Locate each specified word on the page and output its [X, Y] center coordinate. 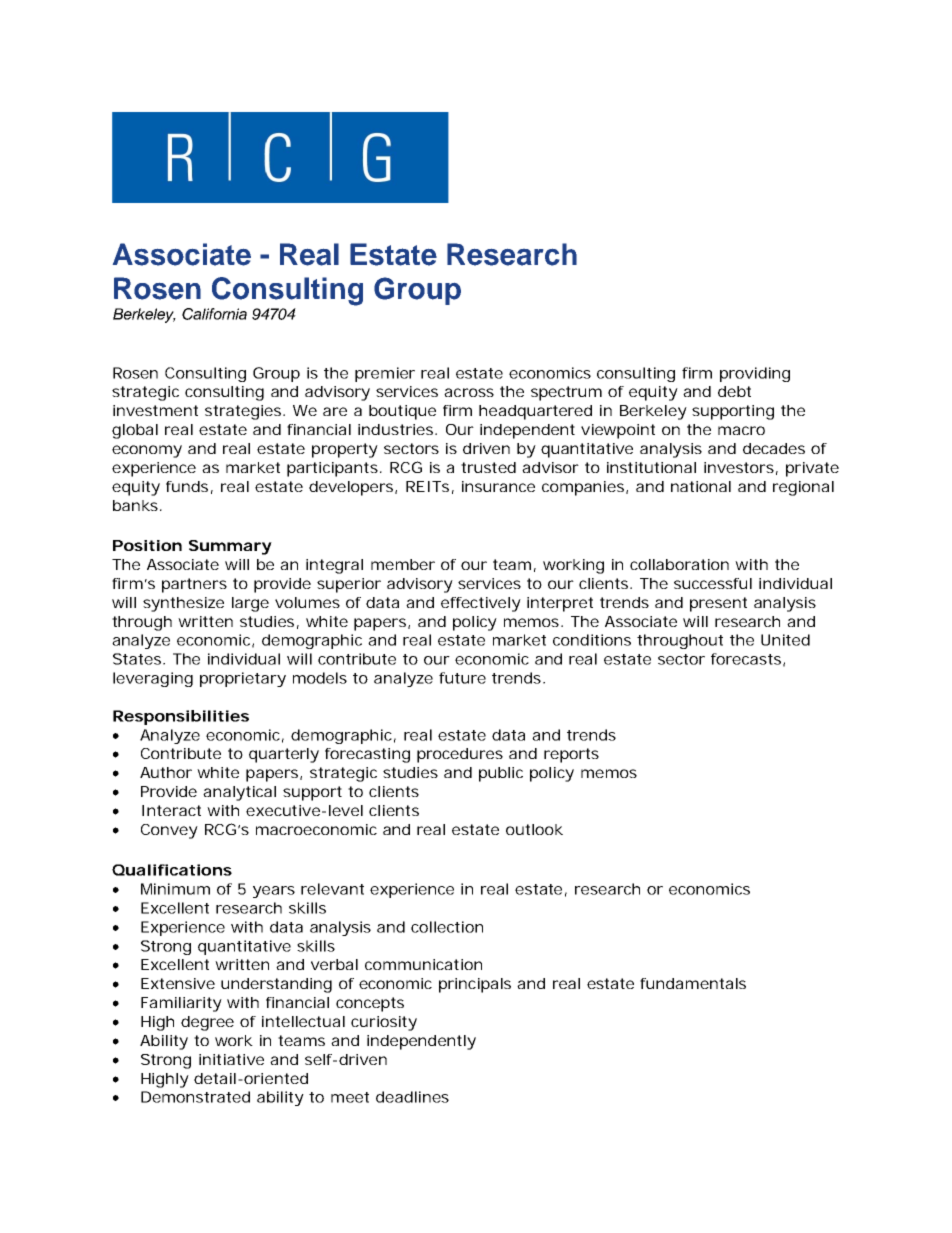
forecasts [748, 660]
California [214, 314]
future [462, 678]
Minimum [175, 889]
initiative [231, 1059]
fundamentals [693, 983]
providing [755, 374]
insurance [498, 486]
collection [447, 927]
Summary [230, 547]
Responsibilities [181, 717]
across [469, 392]
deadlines [412, 1097]
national [701, 486]
